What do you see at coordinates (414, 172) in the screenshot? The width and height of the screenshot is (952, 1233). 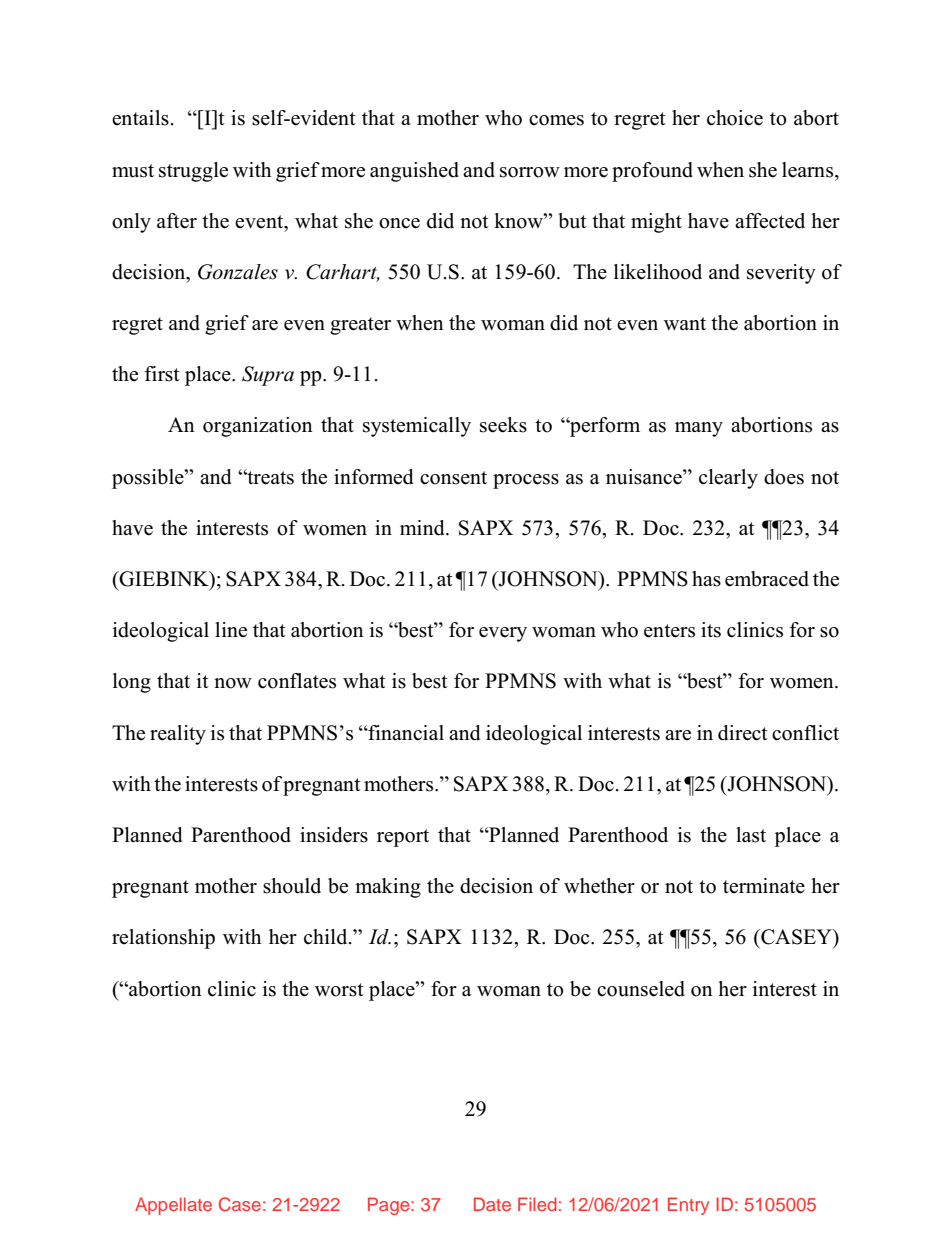 I see `anguished` at bounding box center [414, 172].
